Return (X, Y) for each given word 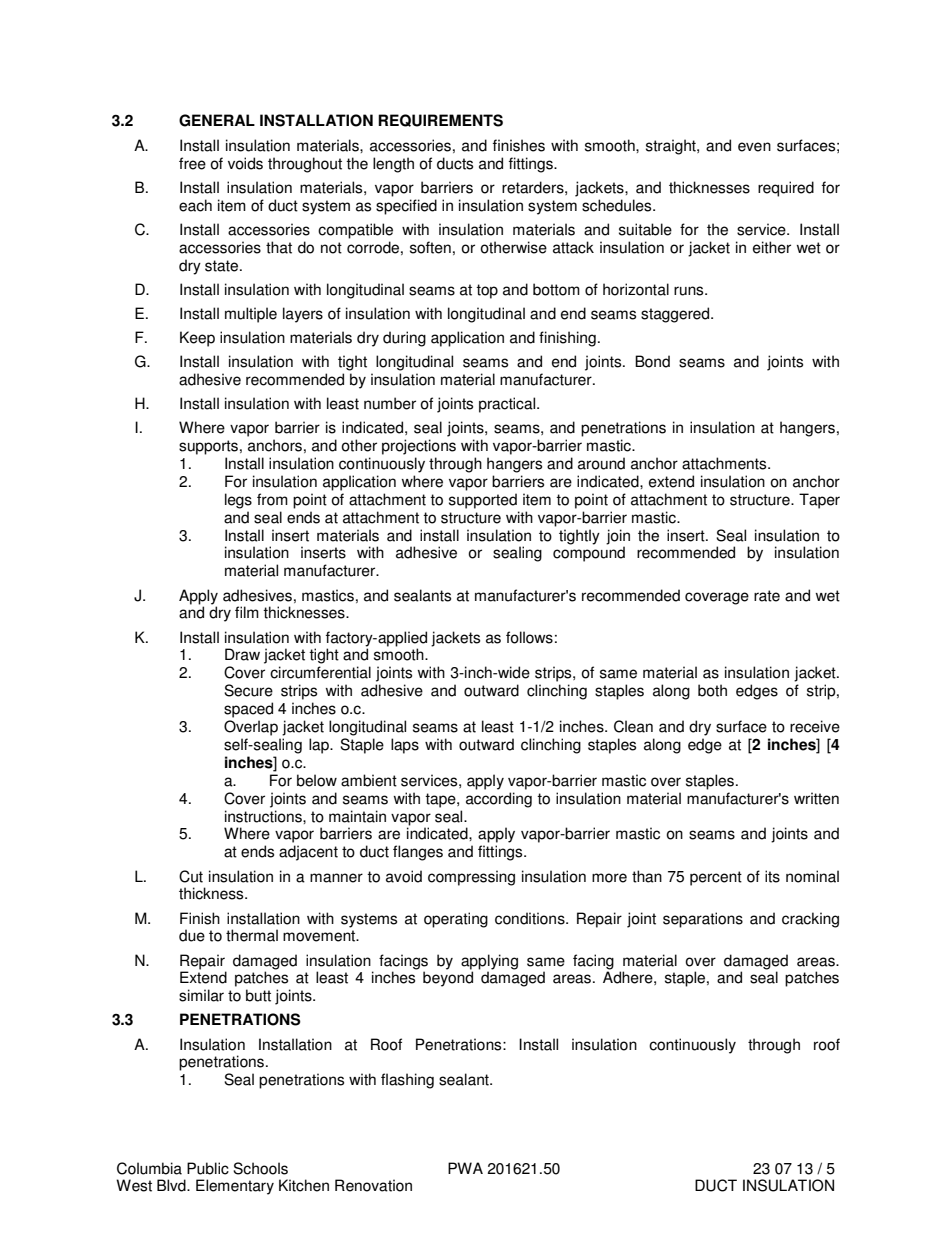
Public (208, 1168)
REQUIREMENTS (440, 120)
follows (529, 637)
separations (703, 920)
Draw (242, 654)
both (712, 690)
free (192, 163)
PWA (465, 1168)
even (754, 147)
